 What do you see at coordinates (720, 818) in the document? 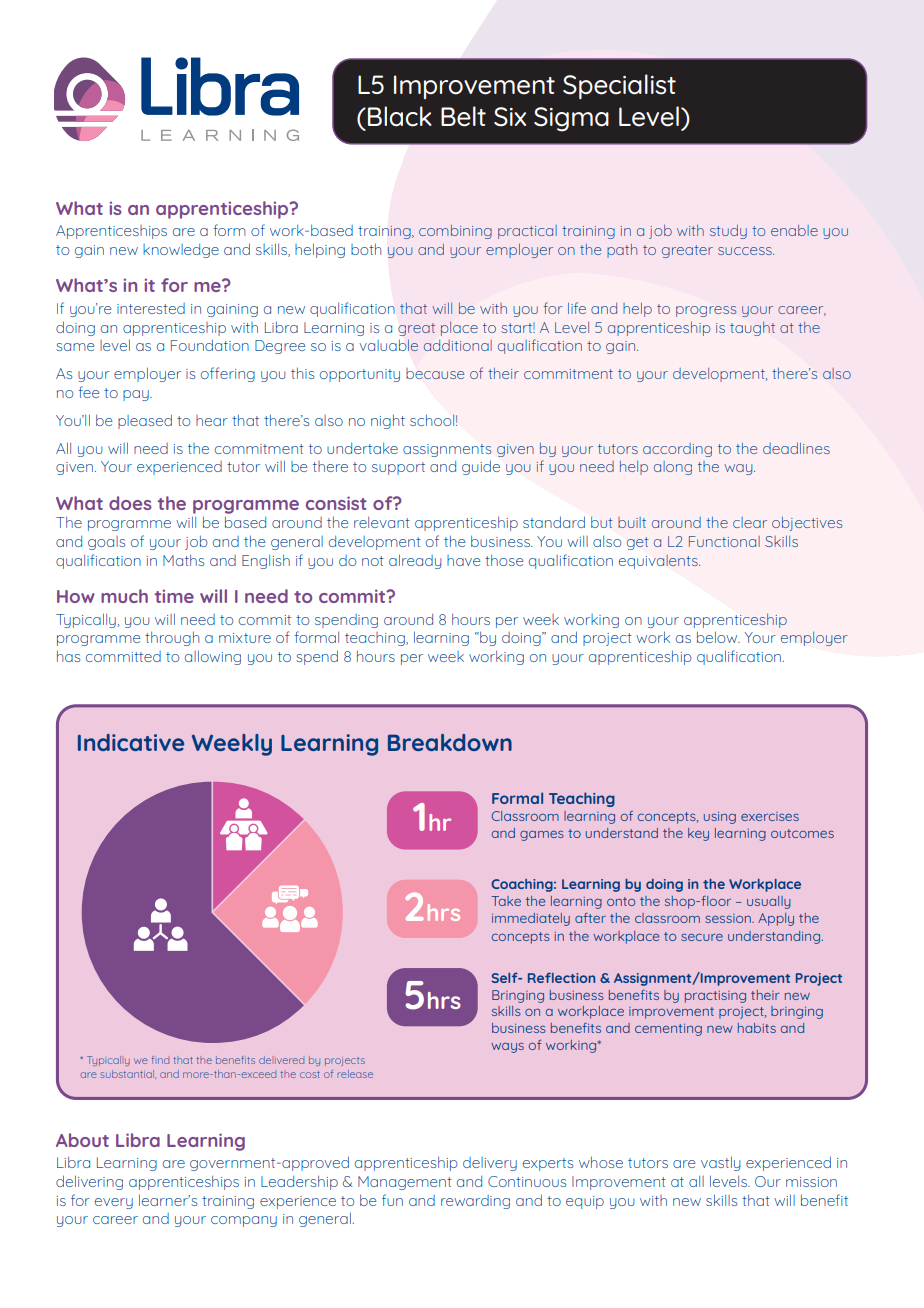
I see `using` at bounding box center [720, 818].
